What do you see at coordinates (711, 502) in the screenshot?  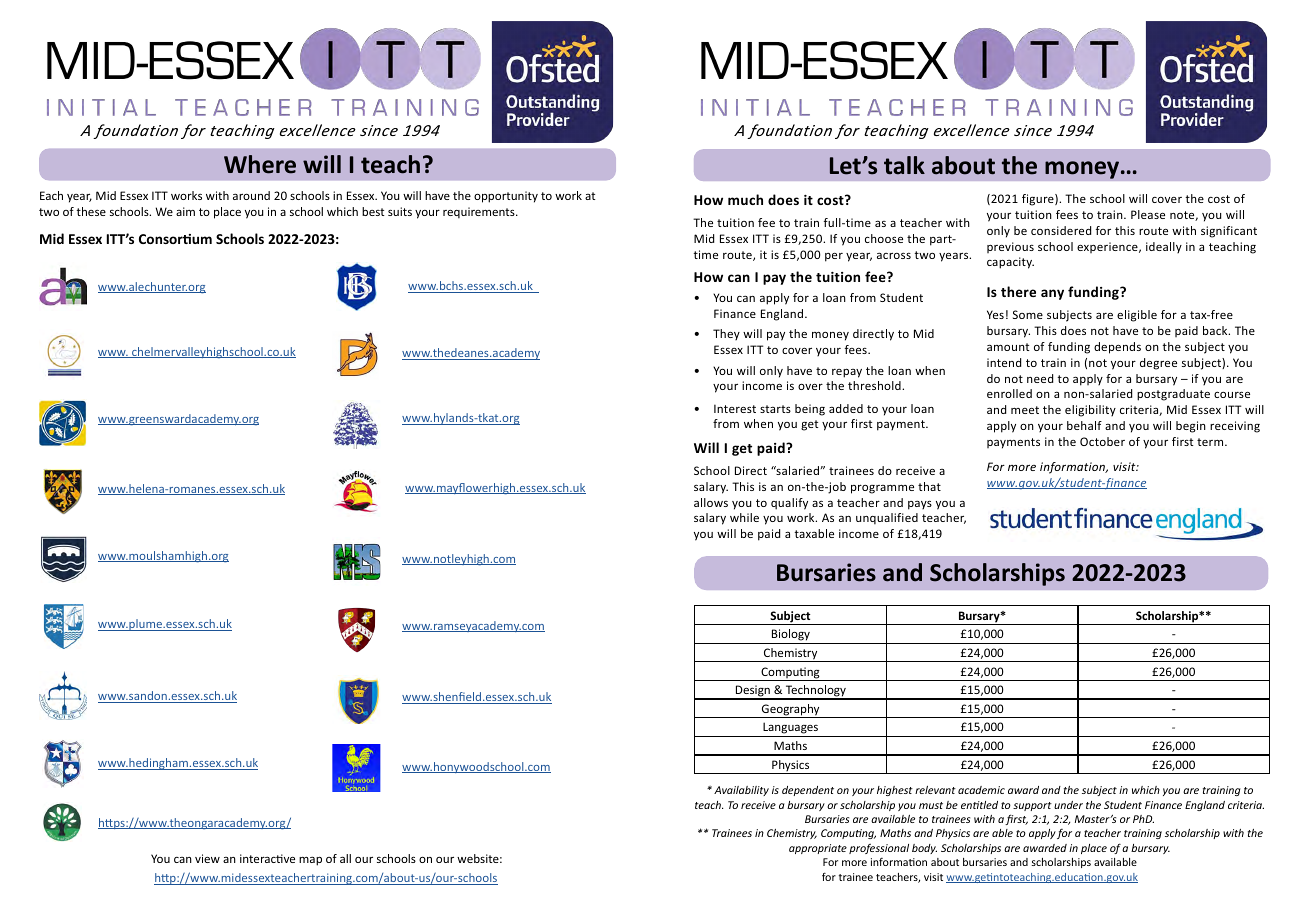 I see `allows` at bounding box center [711, 502].
